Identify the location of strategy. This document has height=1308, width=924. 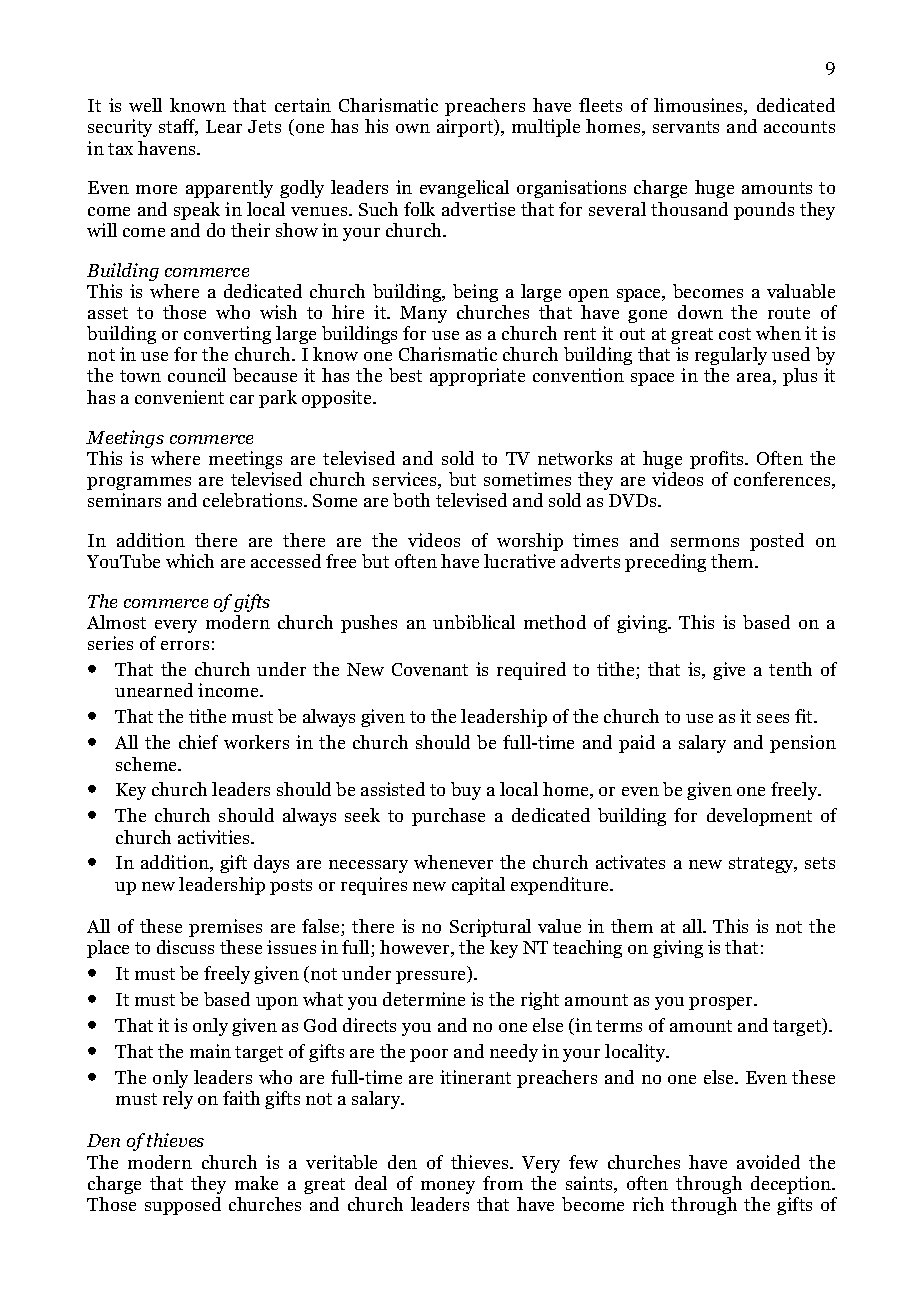
(763, 865).
